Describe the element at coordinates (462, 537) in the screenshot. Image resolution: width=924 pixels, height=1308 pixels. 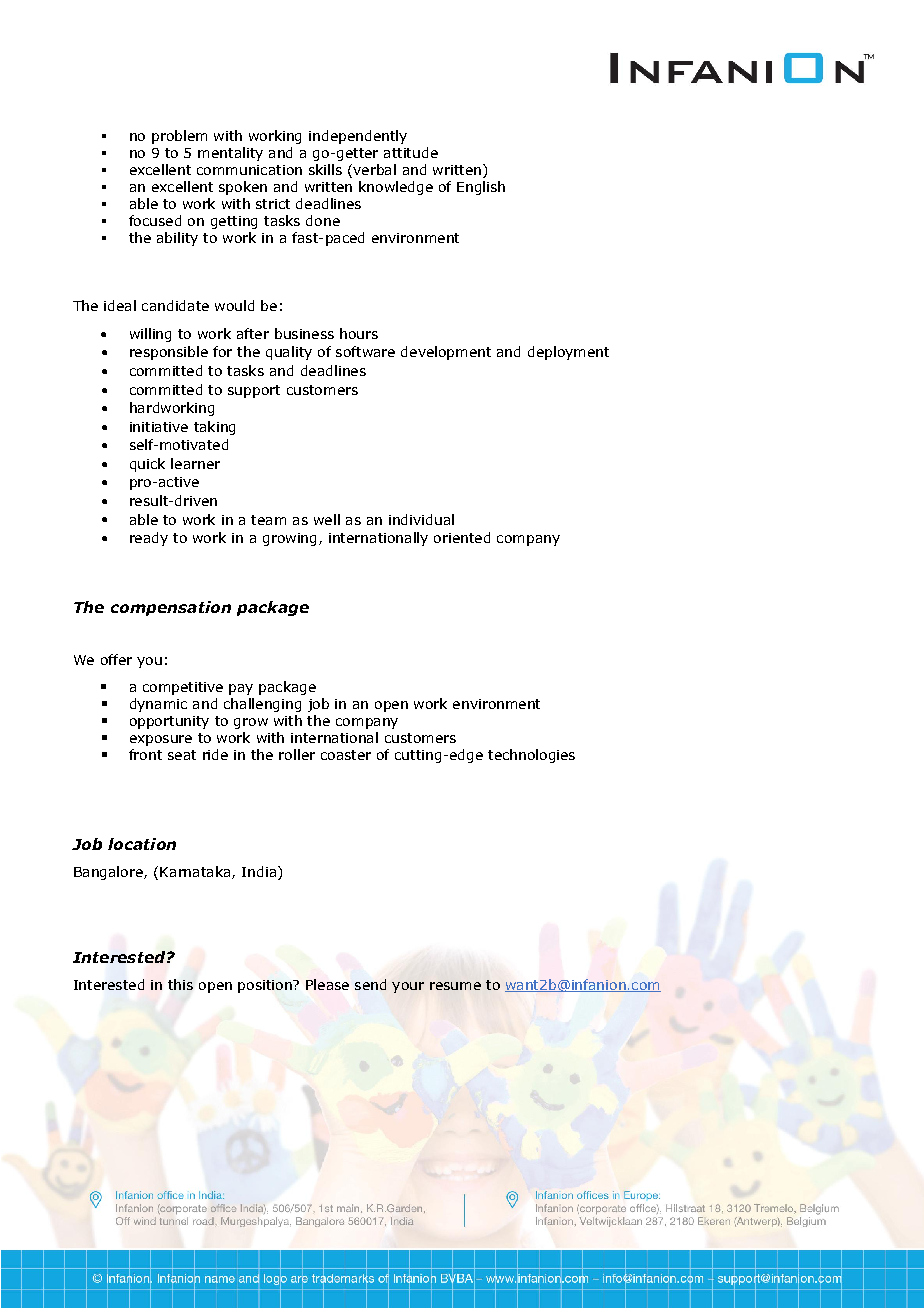
I see `oriented` at that location.
